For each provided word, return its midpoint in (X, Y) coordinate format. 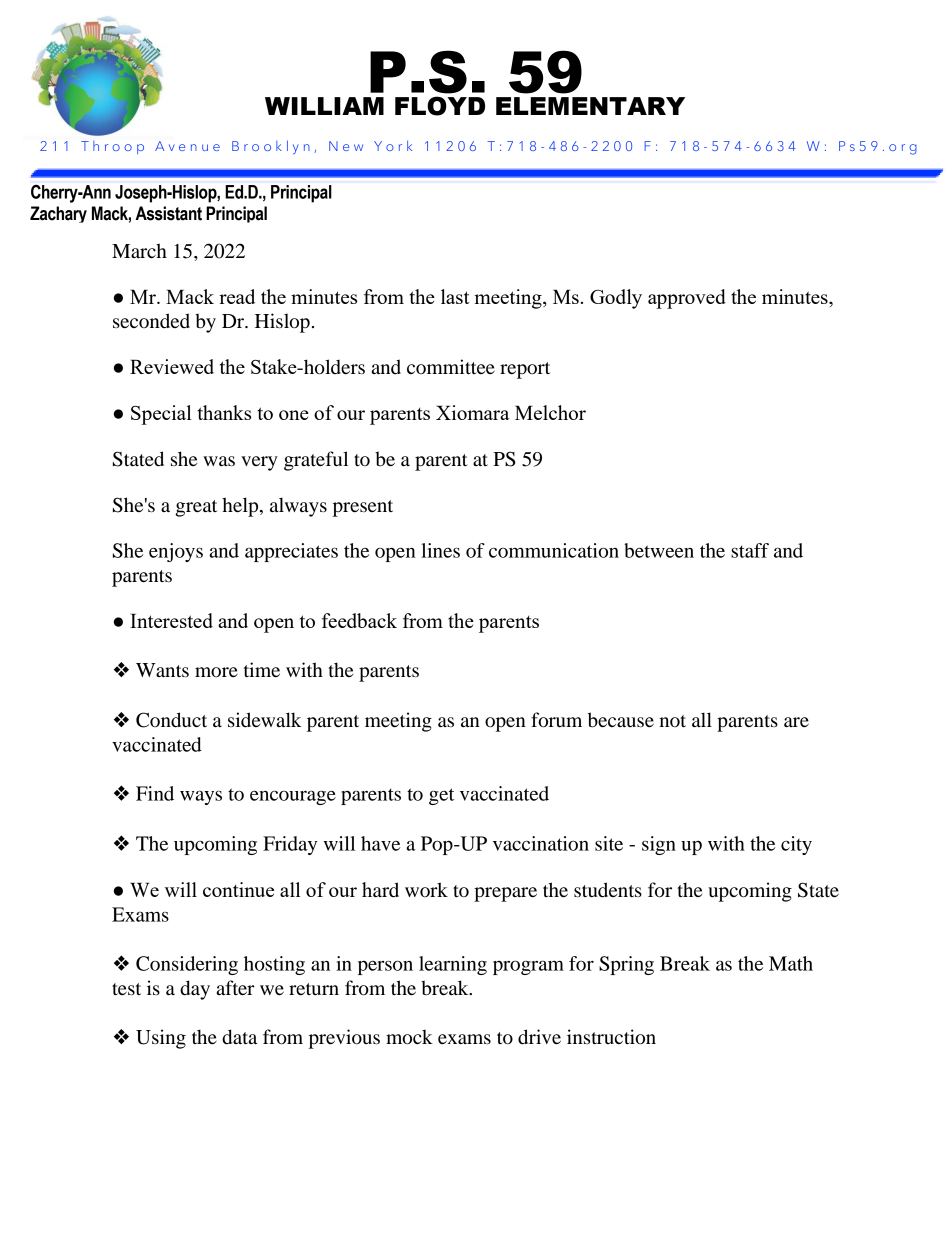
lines (440, 550)
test (126, 989)
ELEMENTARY (590, 106)
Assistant (168, 213)
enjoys (176, 552)
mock (409, 1037)
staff (750, 550)
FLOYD (440, 106)
